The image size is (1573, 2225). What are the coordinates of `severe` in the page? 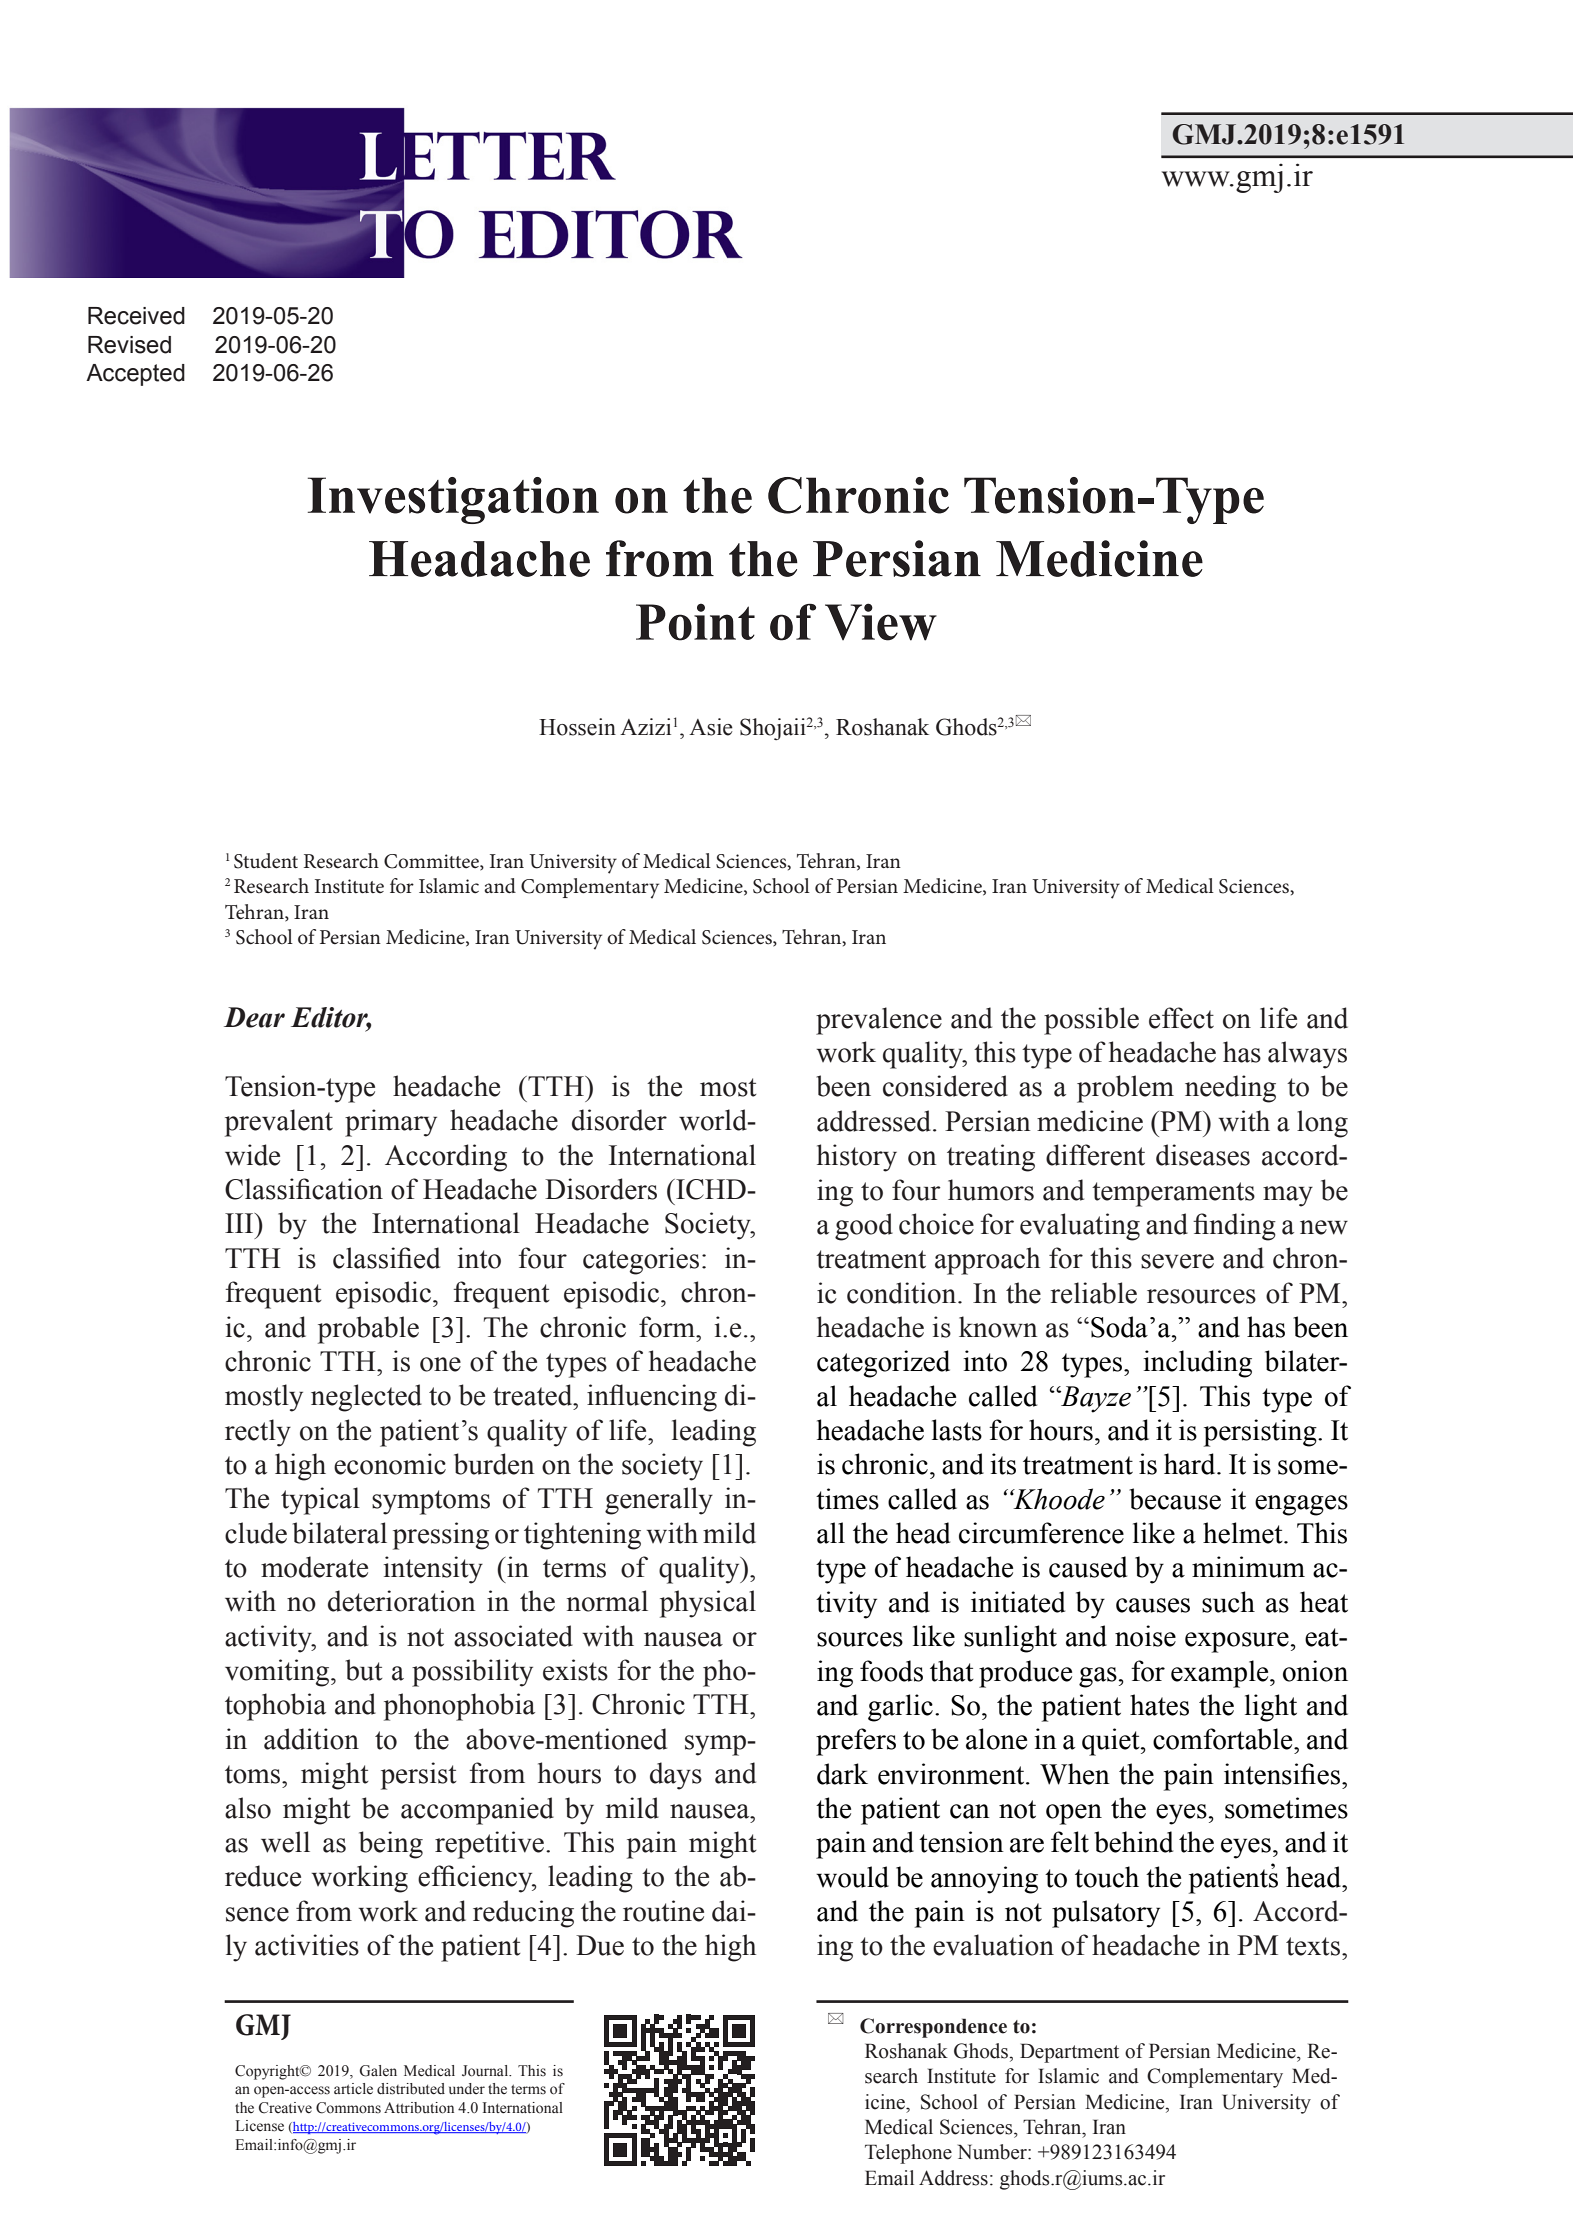 It's located at (1177, 1261).
